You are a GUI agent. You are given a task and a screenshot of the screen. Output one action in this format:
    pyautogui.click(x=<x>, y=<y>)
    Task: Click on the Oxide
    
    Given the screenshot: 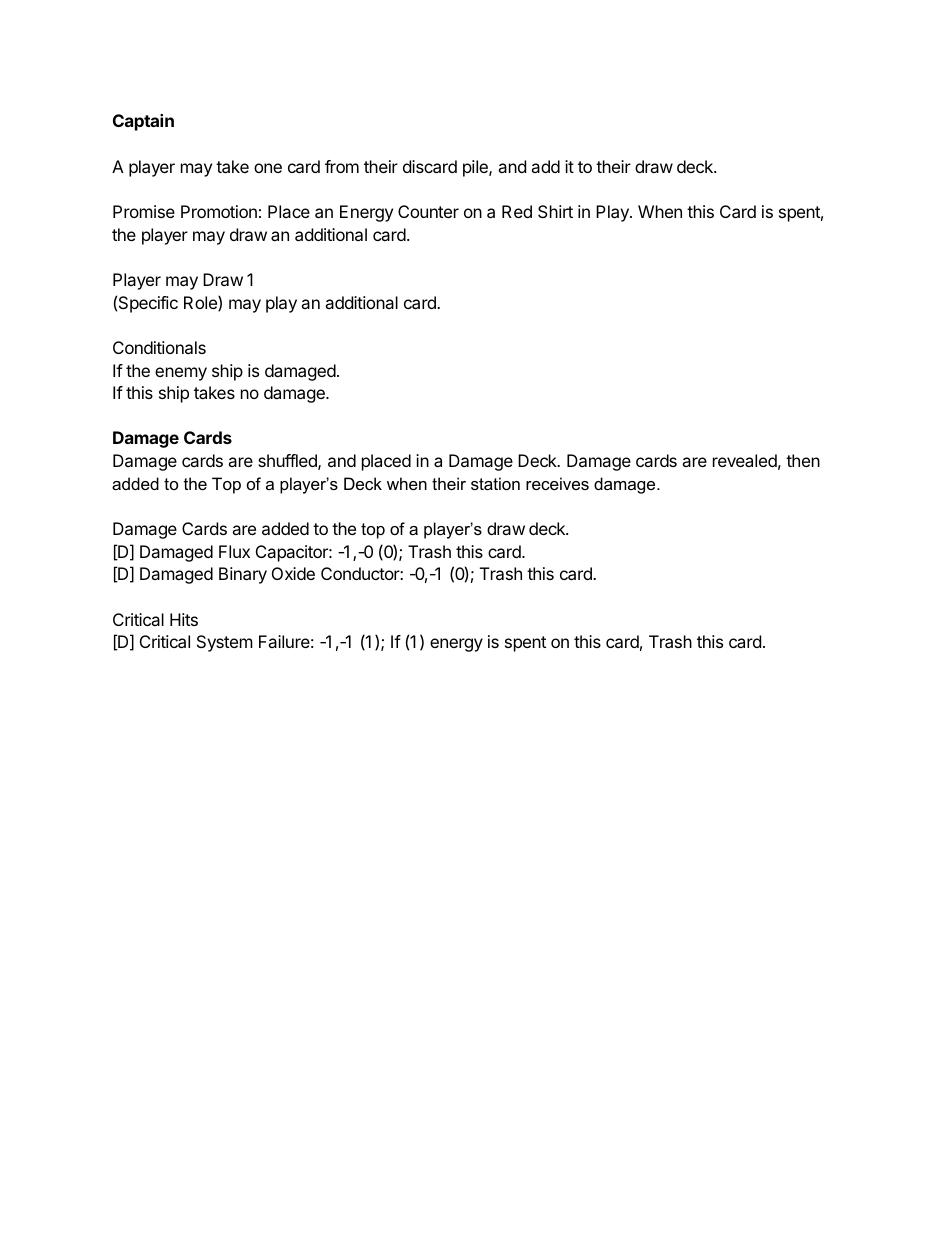 What is the action you would take?
    pyautogui.click(x=293, y=573)
